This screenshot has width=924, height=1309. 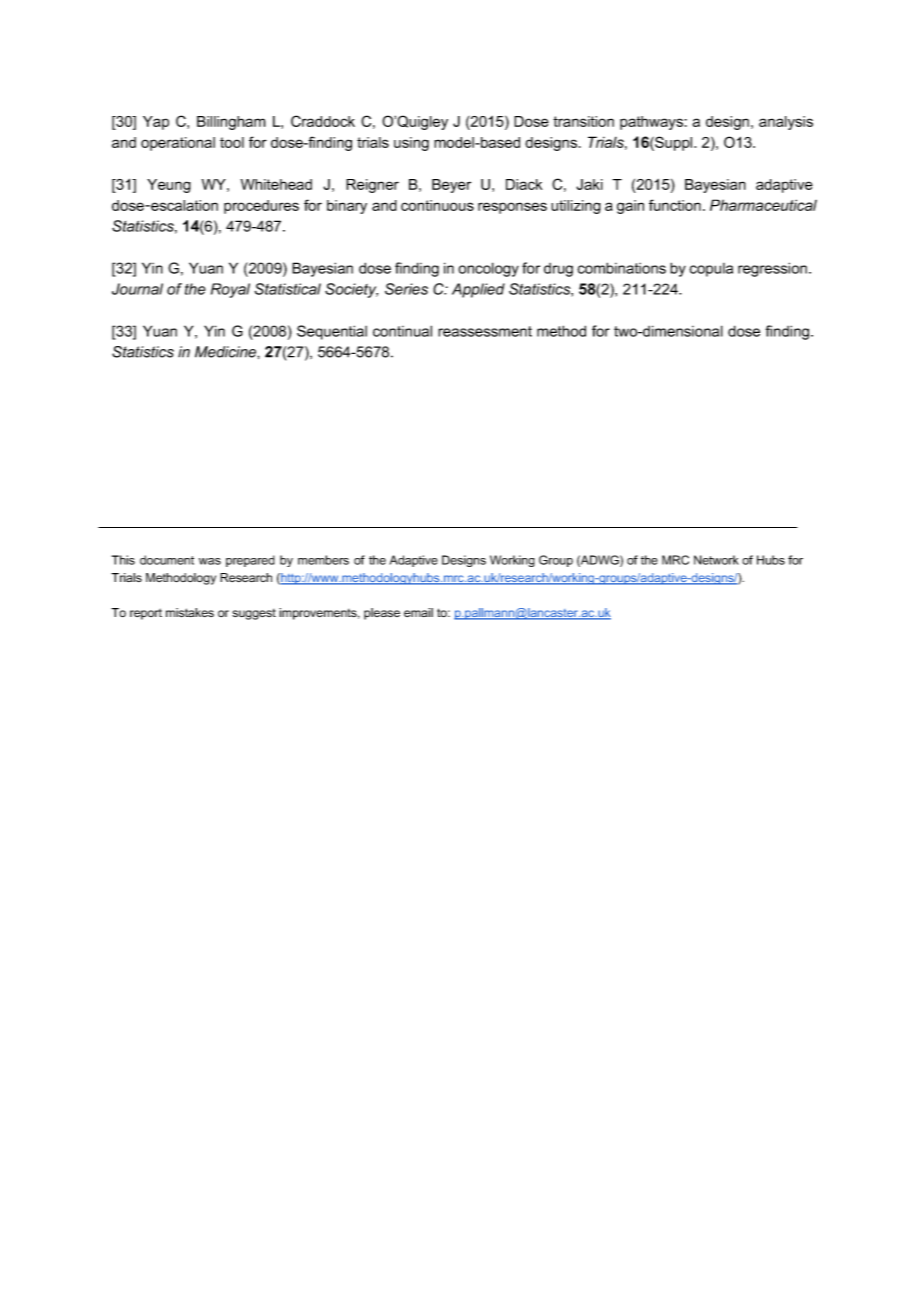 What do you see at coordinates (178, 144) in the screenshot?
I see `operational` at bounding box center [178, 144].
